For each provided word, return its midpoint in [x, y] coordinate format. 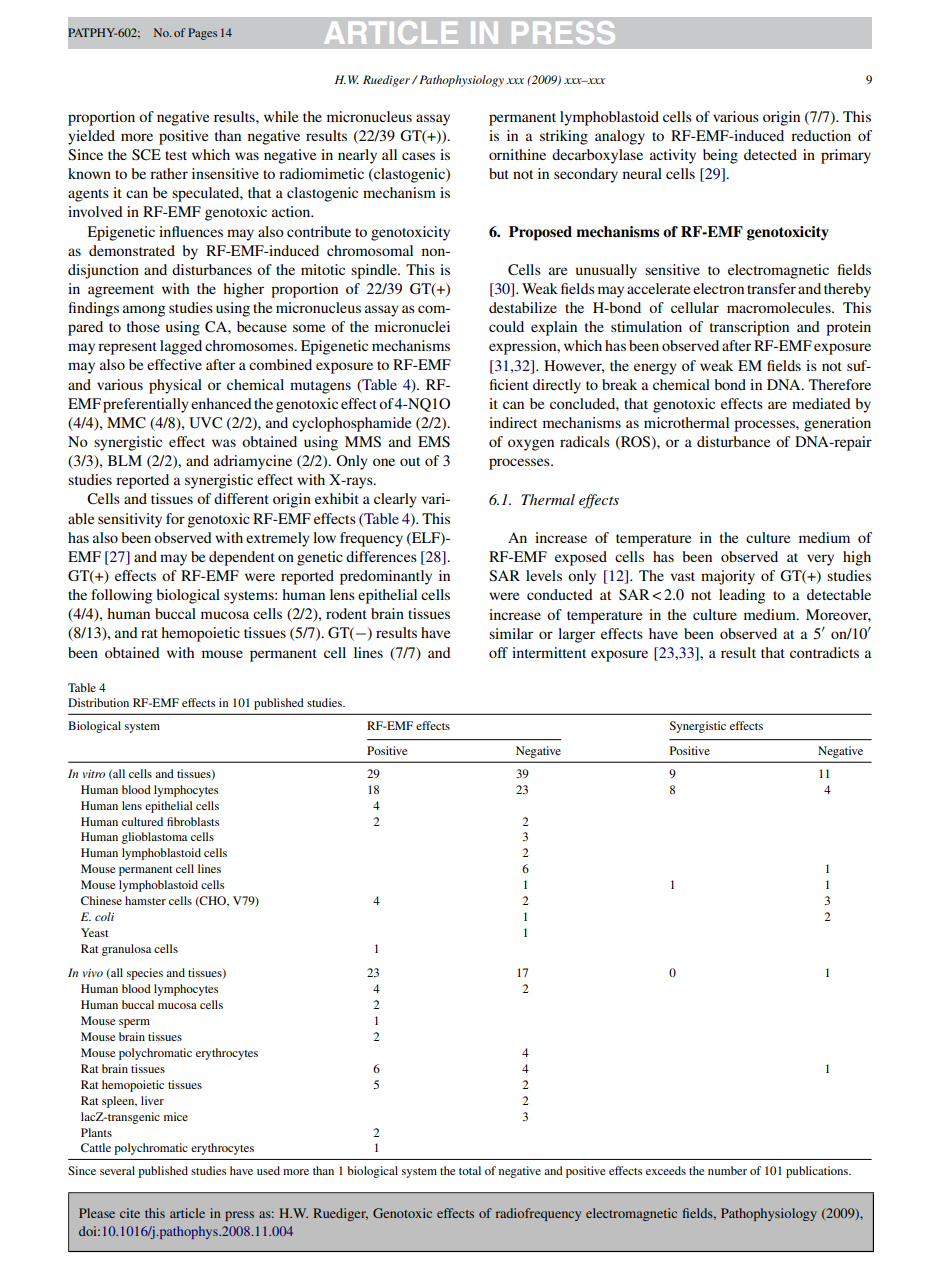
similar [511, 633]
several [117, 1170]
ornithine [517, 154]
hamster [145, 900]
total [470, 1170]
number [727, 1170]
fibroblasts [193, 821]
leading [742, 596]
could [506, 326]
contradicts [824, 652]
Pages [202, 34]
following [121, 596]
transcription [749, 328]
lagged [181, 347]
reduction [821, 135]
